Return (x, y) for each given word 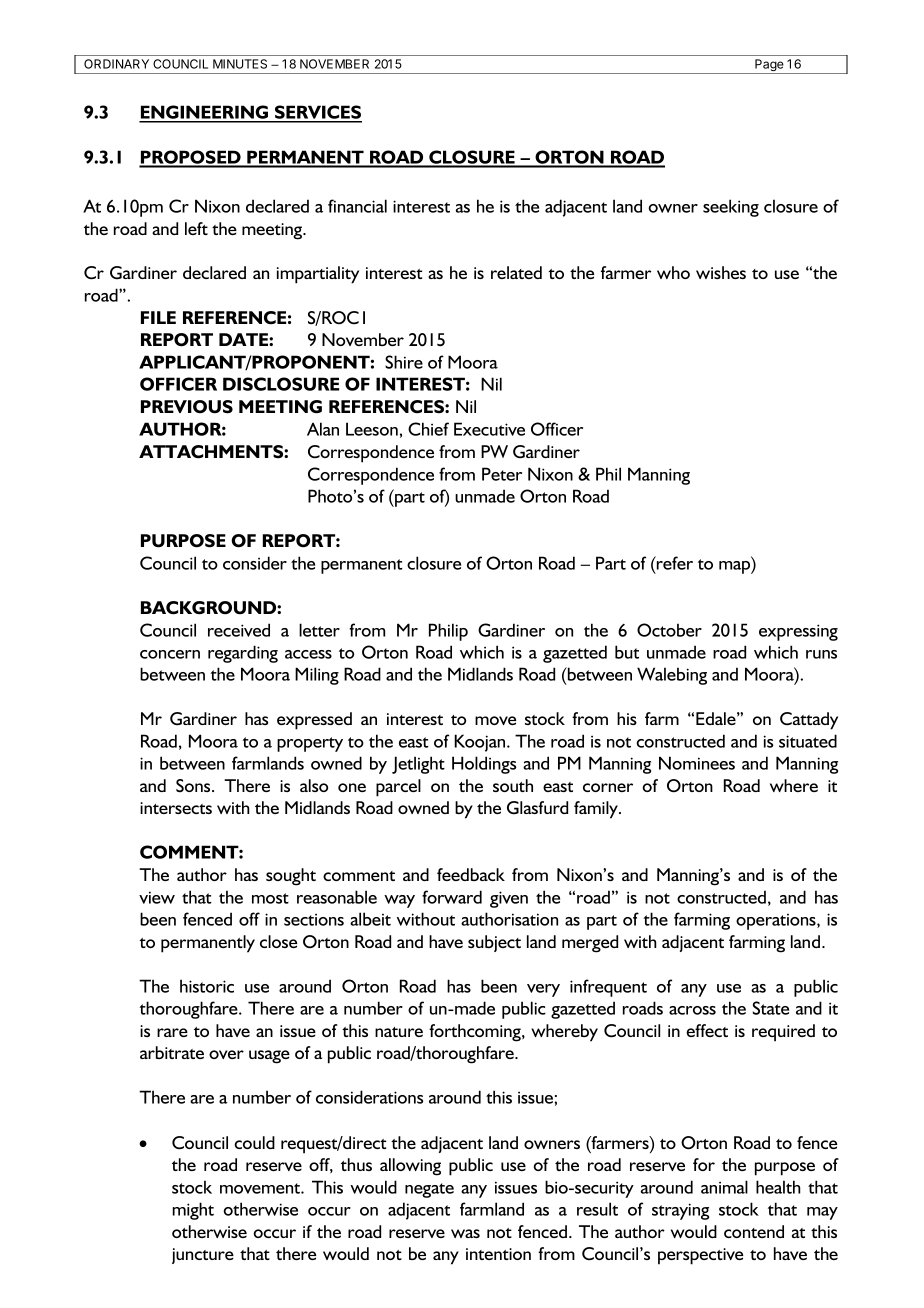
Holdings (484, 765)
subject (494, 943)
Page (769, 66)
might (193, 1211)
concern (170, 654)
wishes (721, 272)
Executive (489, 429)
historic (207, 986)
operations (777, 922)
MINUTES (240, 64)
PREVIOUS (187, 407)
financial (357, 206)
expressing (798, 632)
